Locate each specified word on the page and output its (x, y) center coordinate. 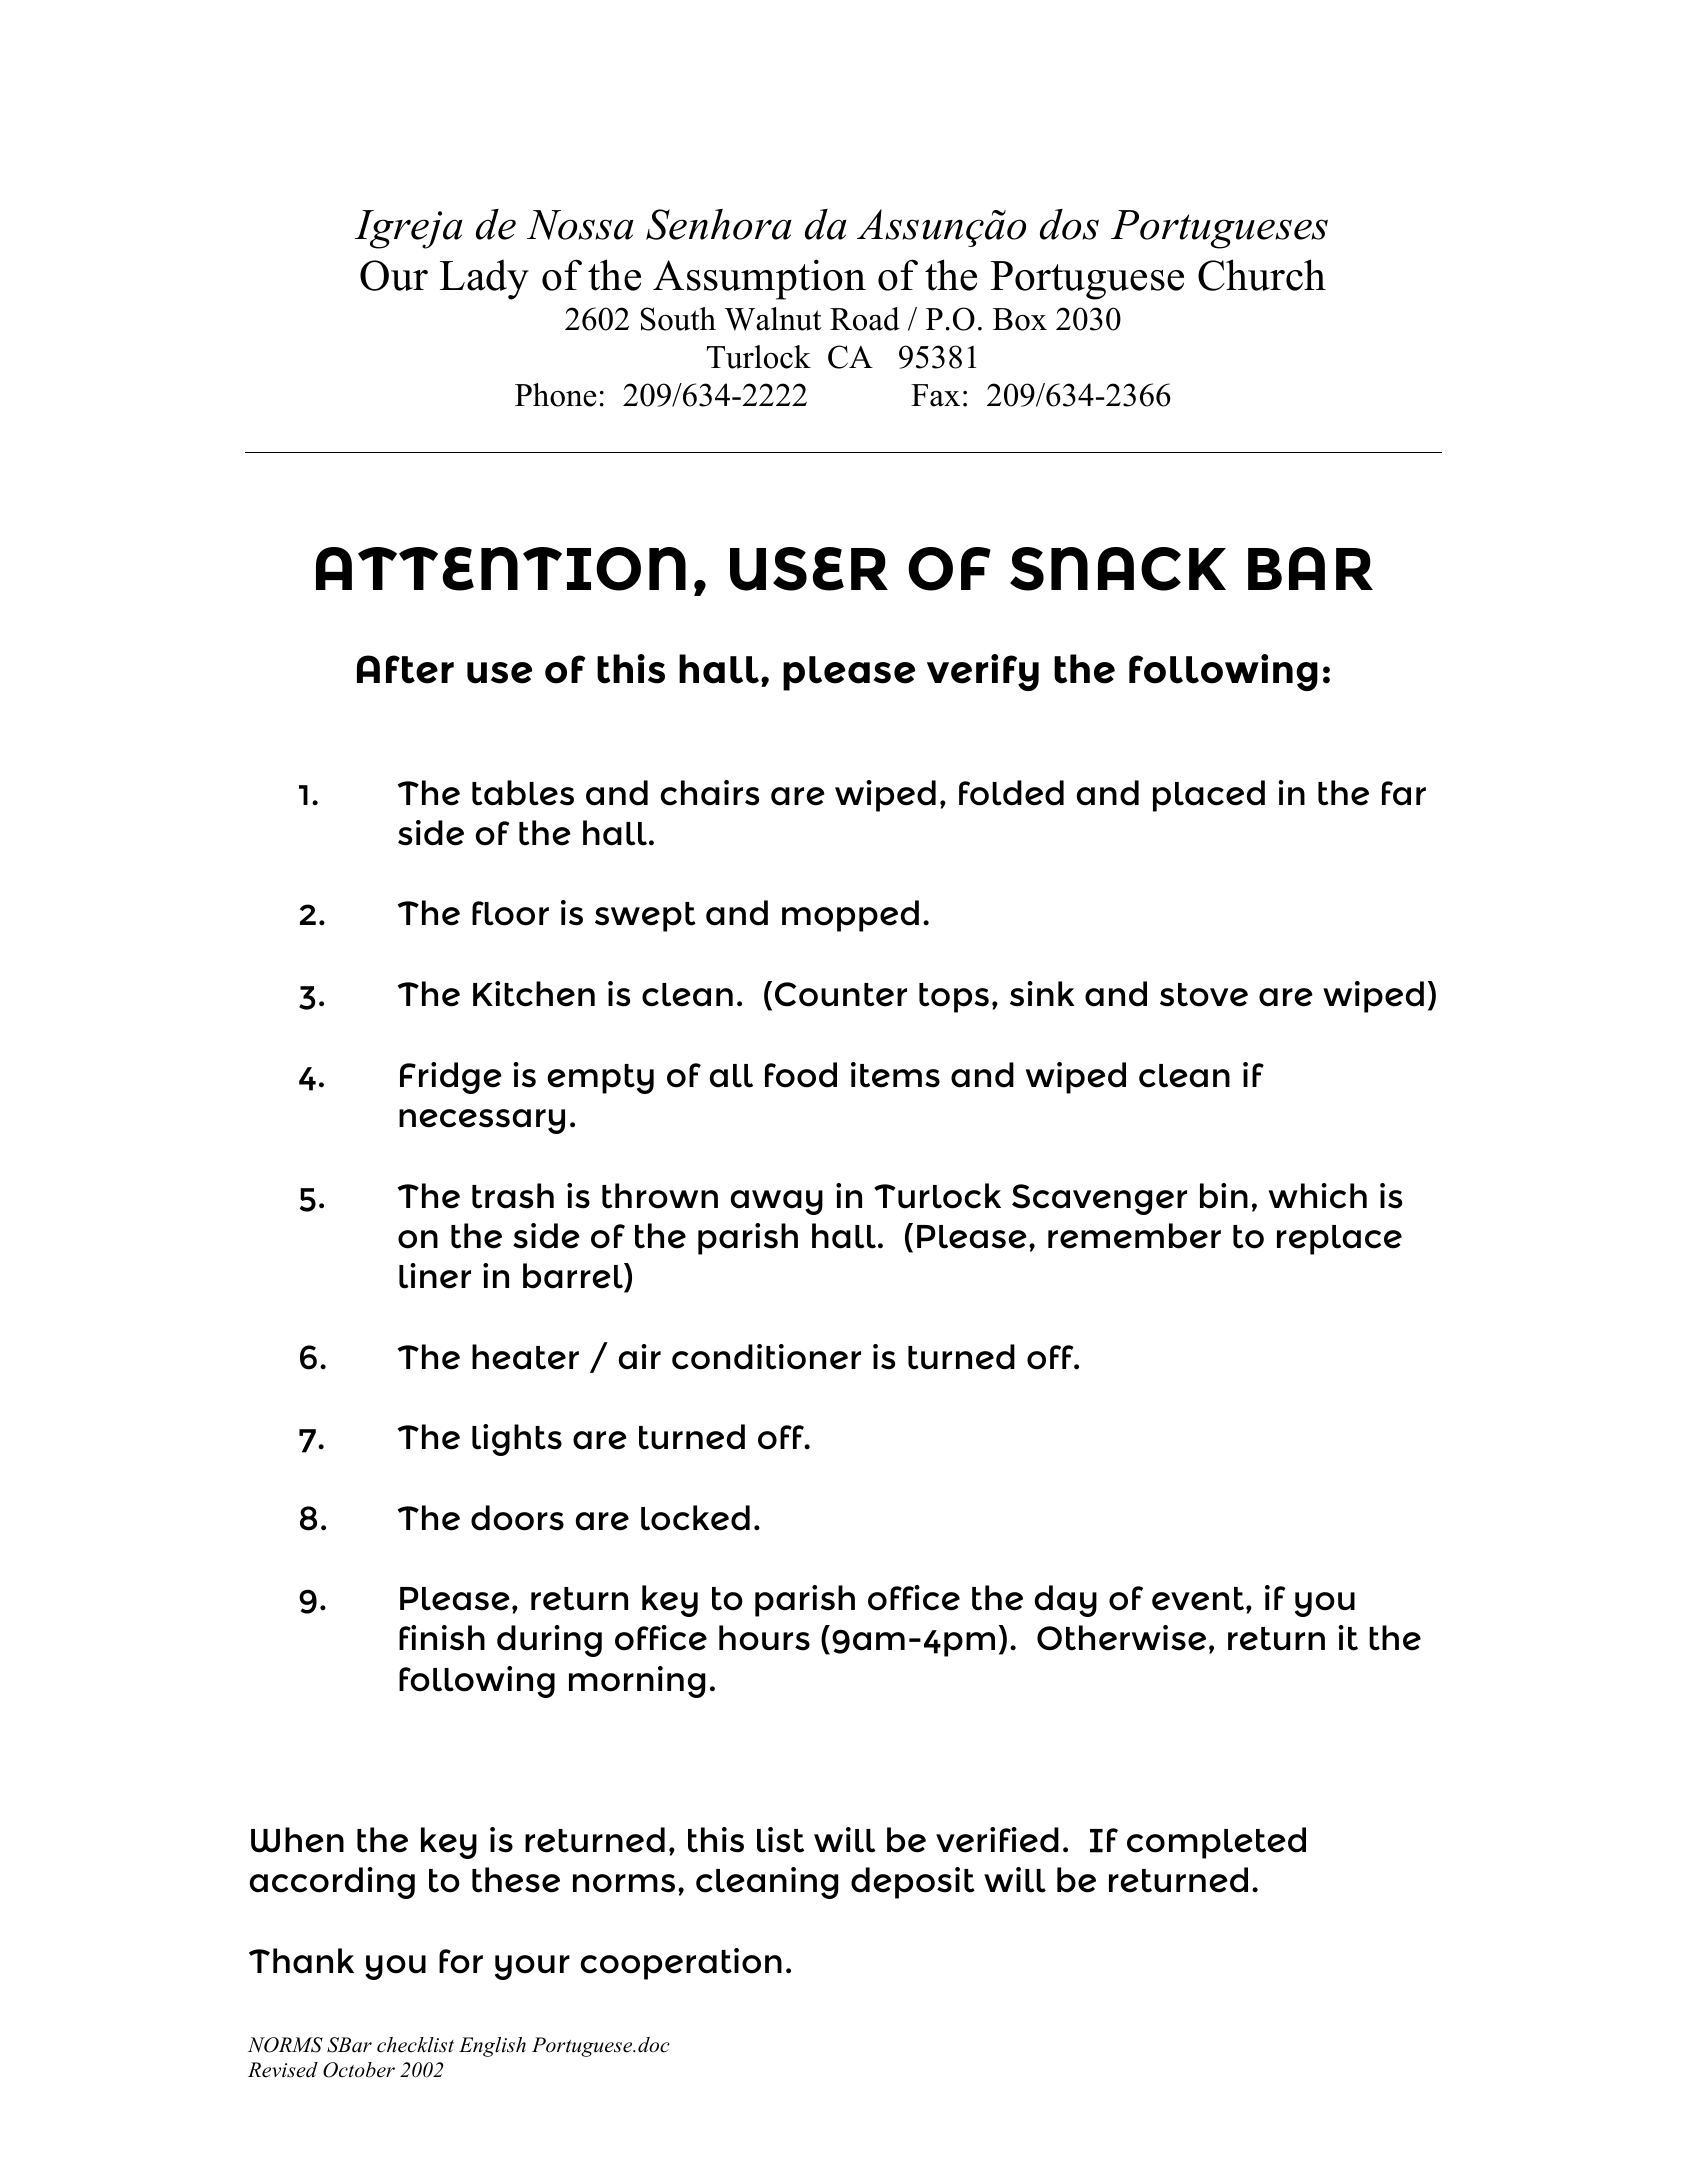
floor (510, 913)
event (1199, 1599)
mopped (850, 916)
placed (1209, 796)
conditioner (766, 1357)
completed (1216, 1843)
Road (865, 319)
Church (1262, 275)
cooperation (681, 1964)
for (461, 1961)
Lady (484, 280)
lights (517, 1440)
